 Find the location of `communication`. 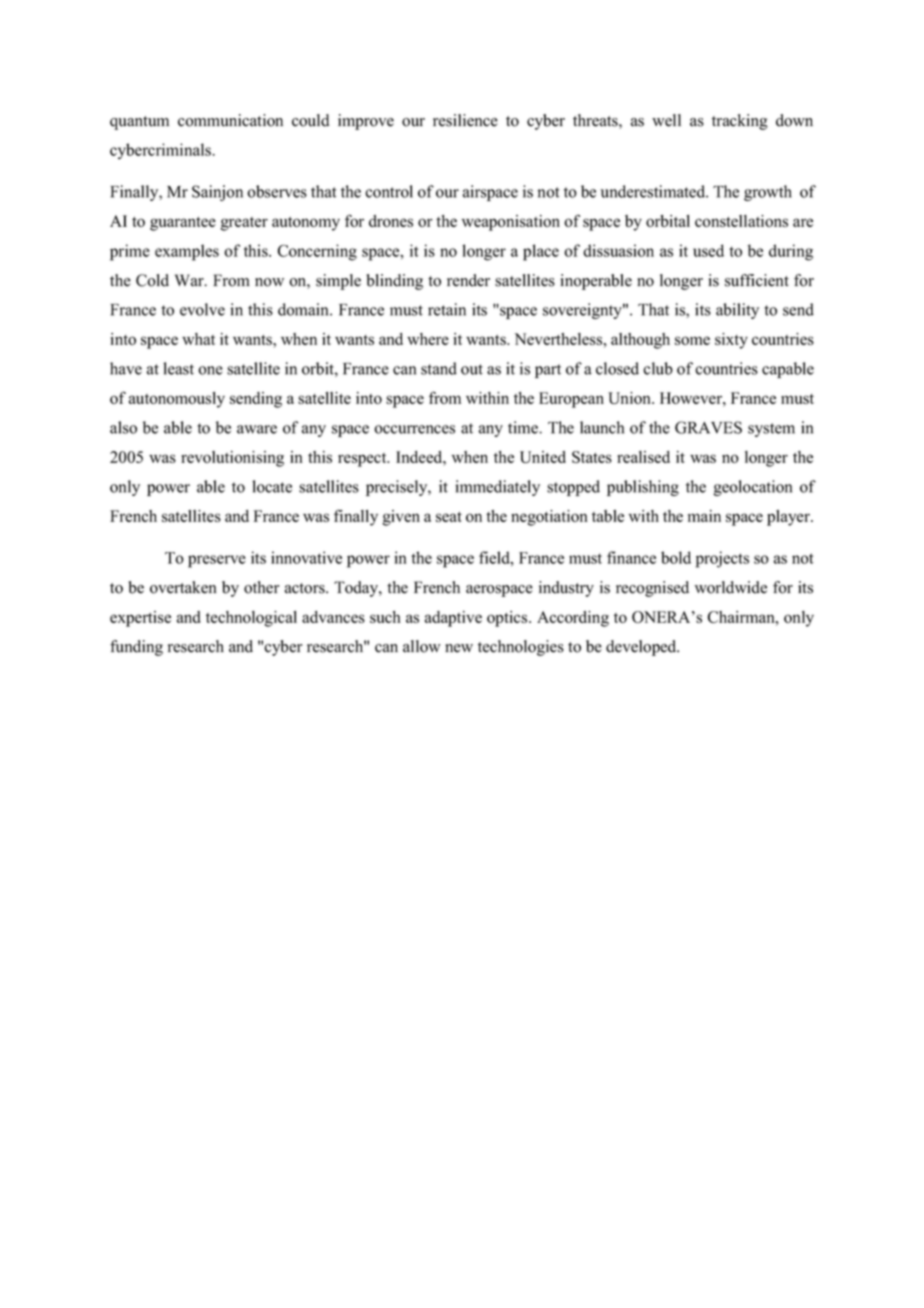

communication is located at coordinates (230, 120).
